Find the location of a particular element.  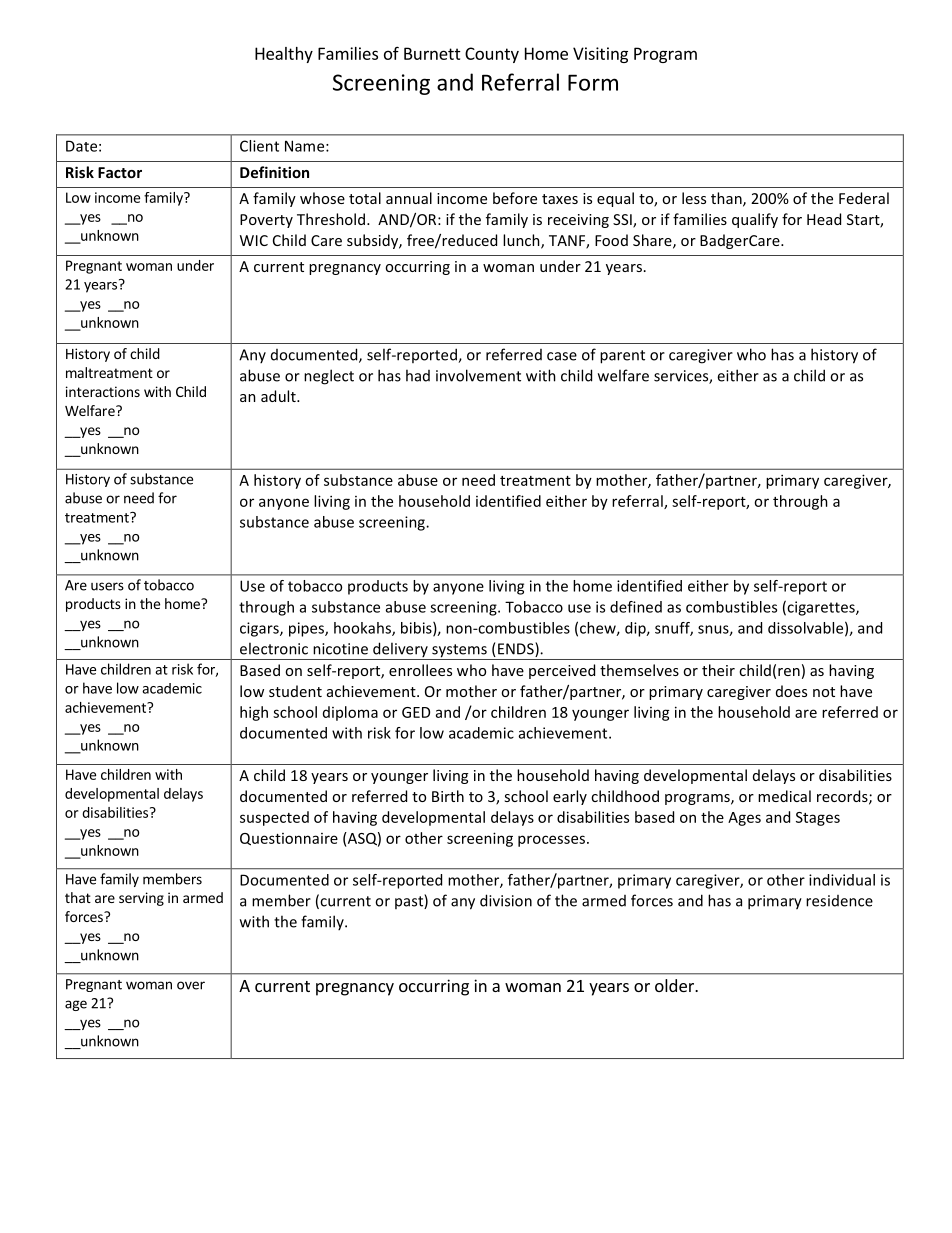

Visiting is located at coordinates (600, 55).
